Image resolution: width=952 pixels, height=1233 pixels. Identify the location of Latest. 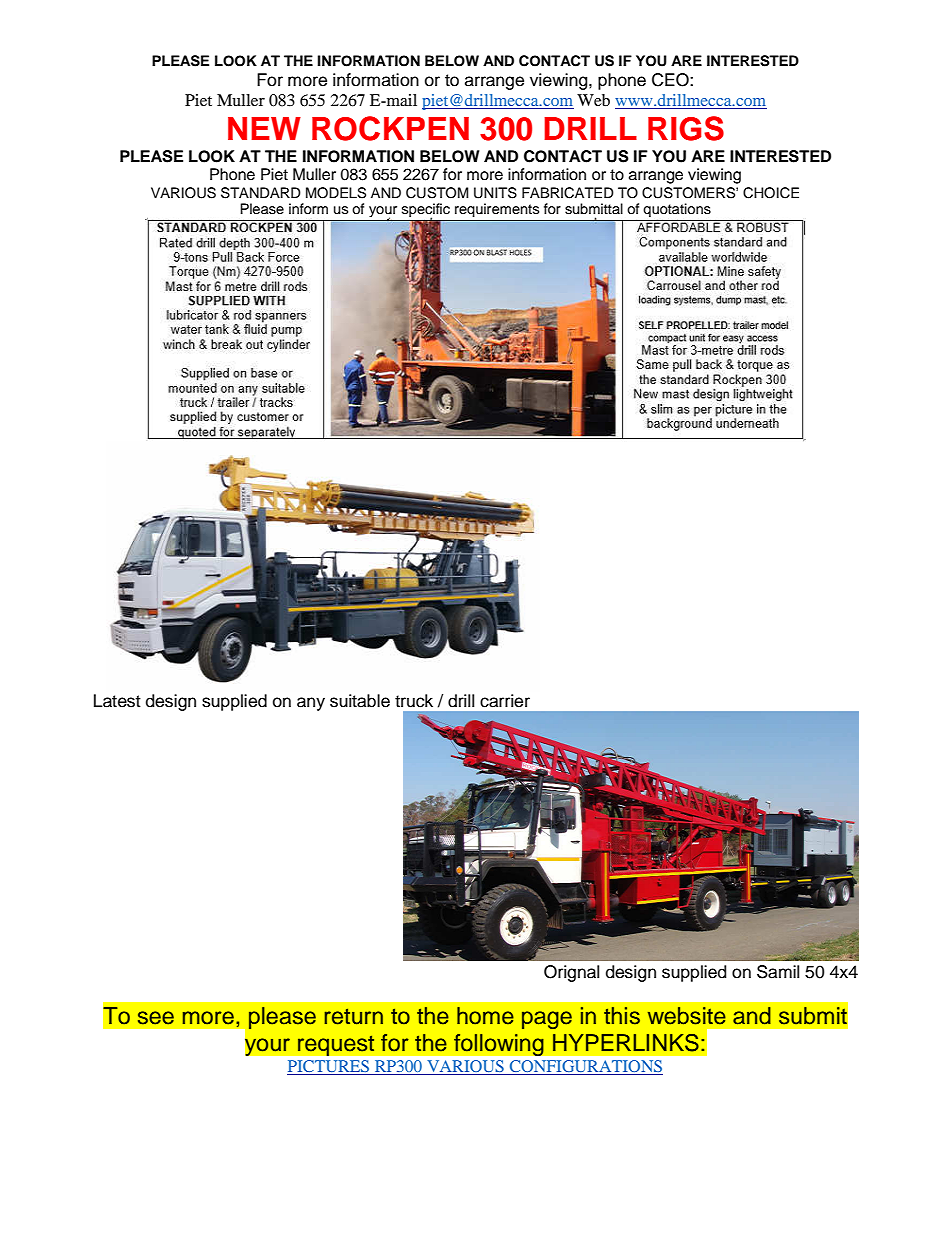
(117, 701).
